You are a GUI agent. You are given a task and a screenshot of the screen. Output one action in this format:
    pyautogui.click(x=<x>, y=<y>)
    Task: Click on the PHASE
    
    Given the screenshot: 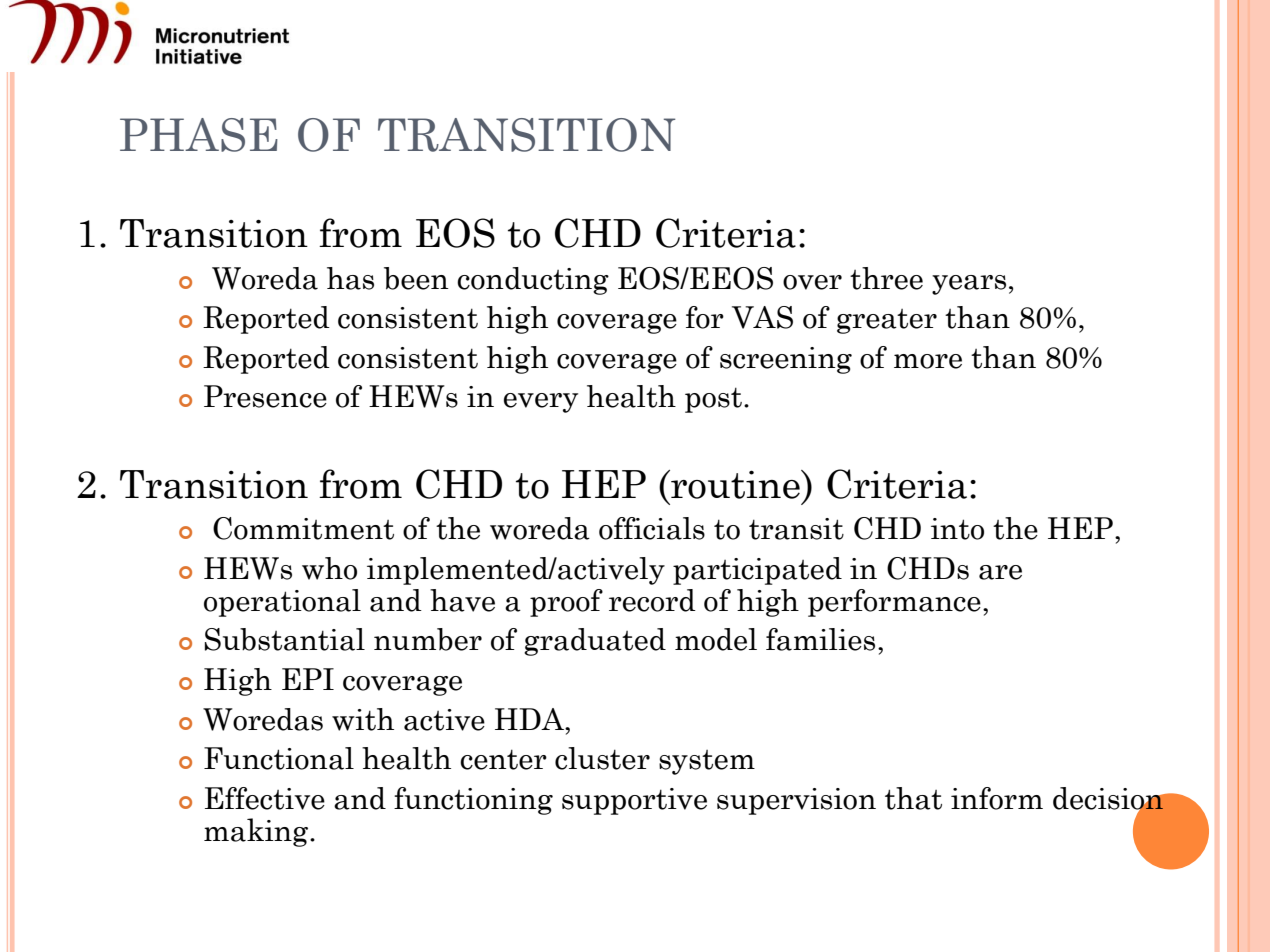 What is the action you would take?
    pyautogui.click(x=199, y=135)
